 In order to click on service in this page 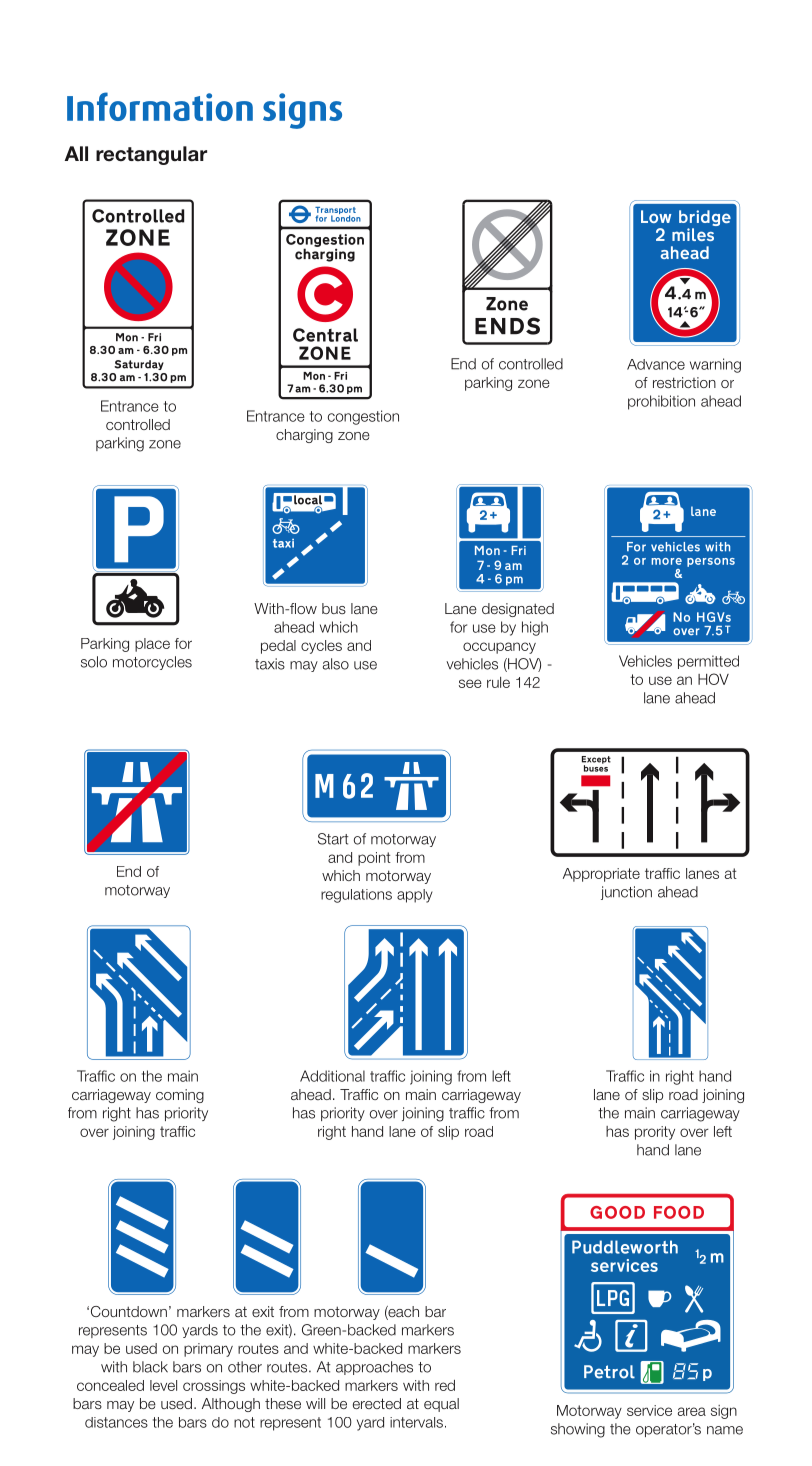, I will do `click(649, 1410)`.
